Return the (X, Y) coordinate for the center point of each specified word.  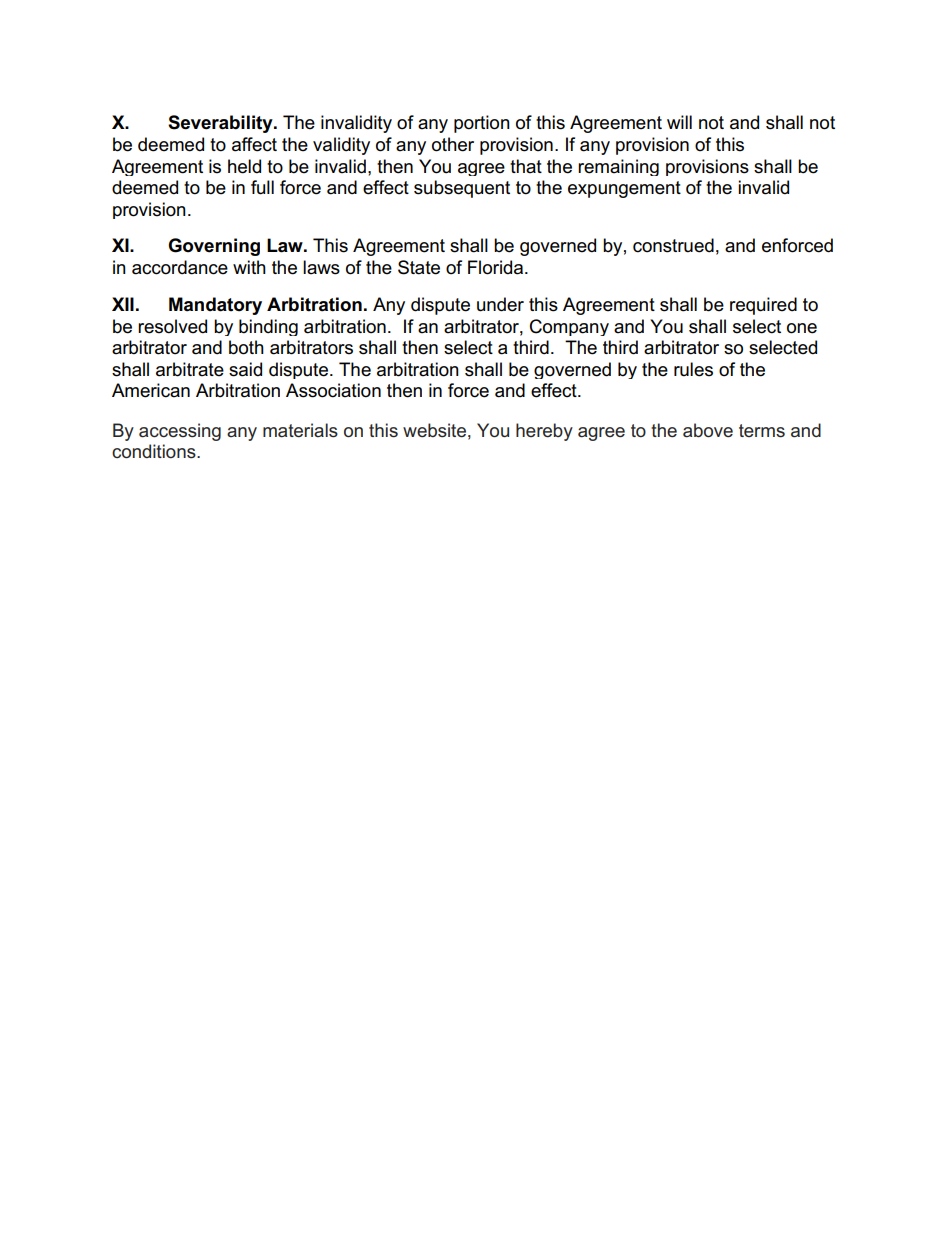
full (262, 187)
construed (673, 245)
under (500, 304)
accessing (180, 432)
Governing (214, 247)
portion (482, 124)
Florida (497, 267)
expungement (624, 189)
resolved (172, 326)
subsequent (462, 189)
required (763, 306)
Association (333, 390)
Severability (221, 124)
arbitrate (190, 369)
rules (693, 369)
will (679, 122)
